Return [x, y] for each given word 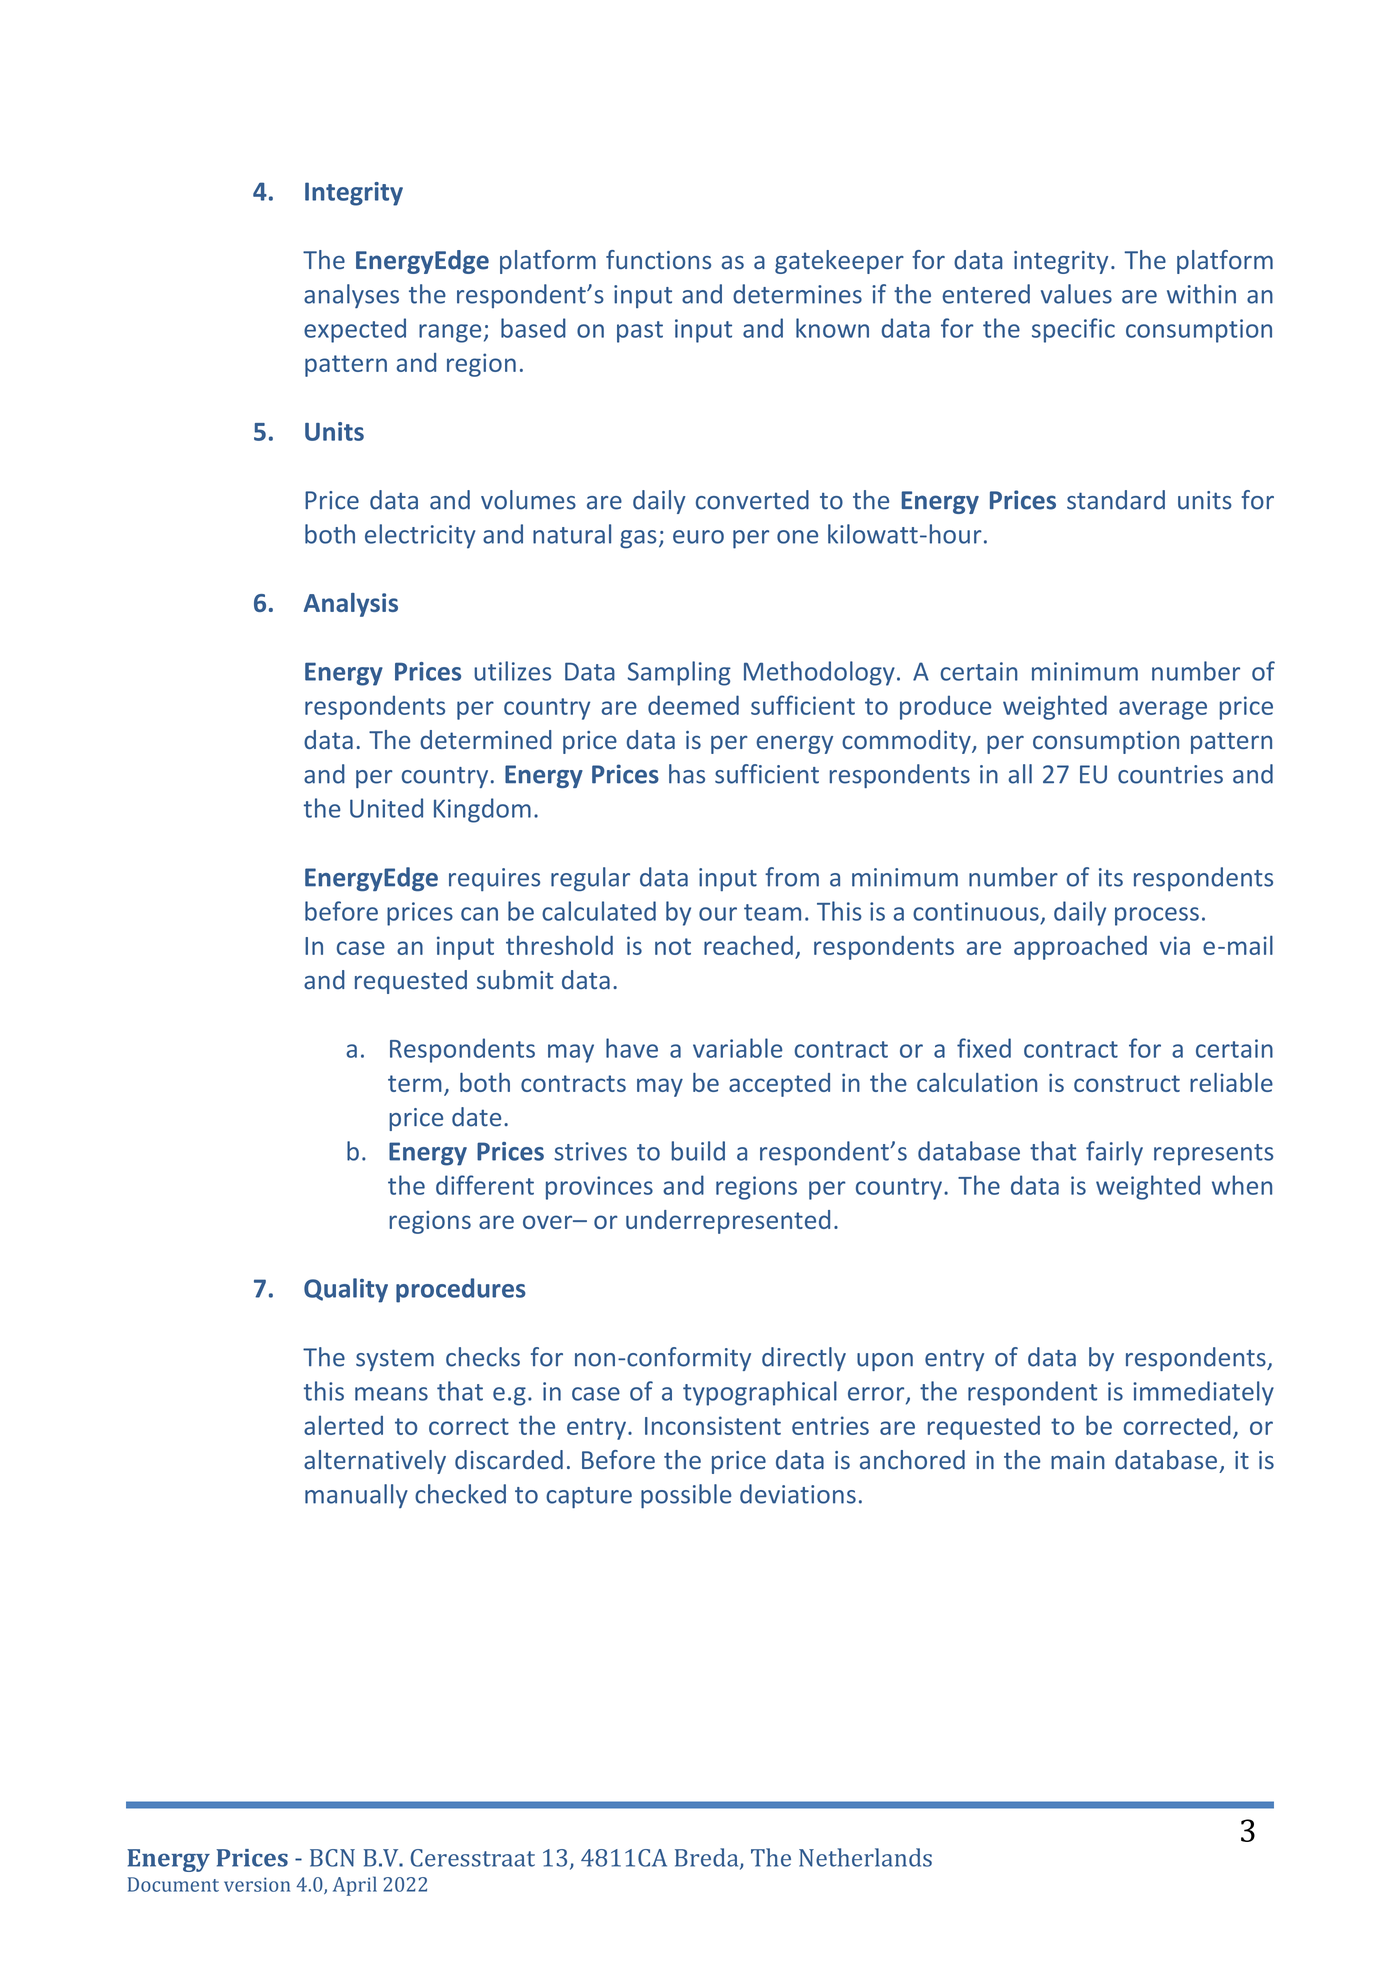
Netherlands [865, 1857]
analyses [351, 296]
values [1076, 294]
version [257, 1884]
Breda [708, 1858]
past [640, 332]
